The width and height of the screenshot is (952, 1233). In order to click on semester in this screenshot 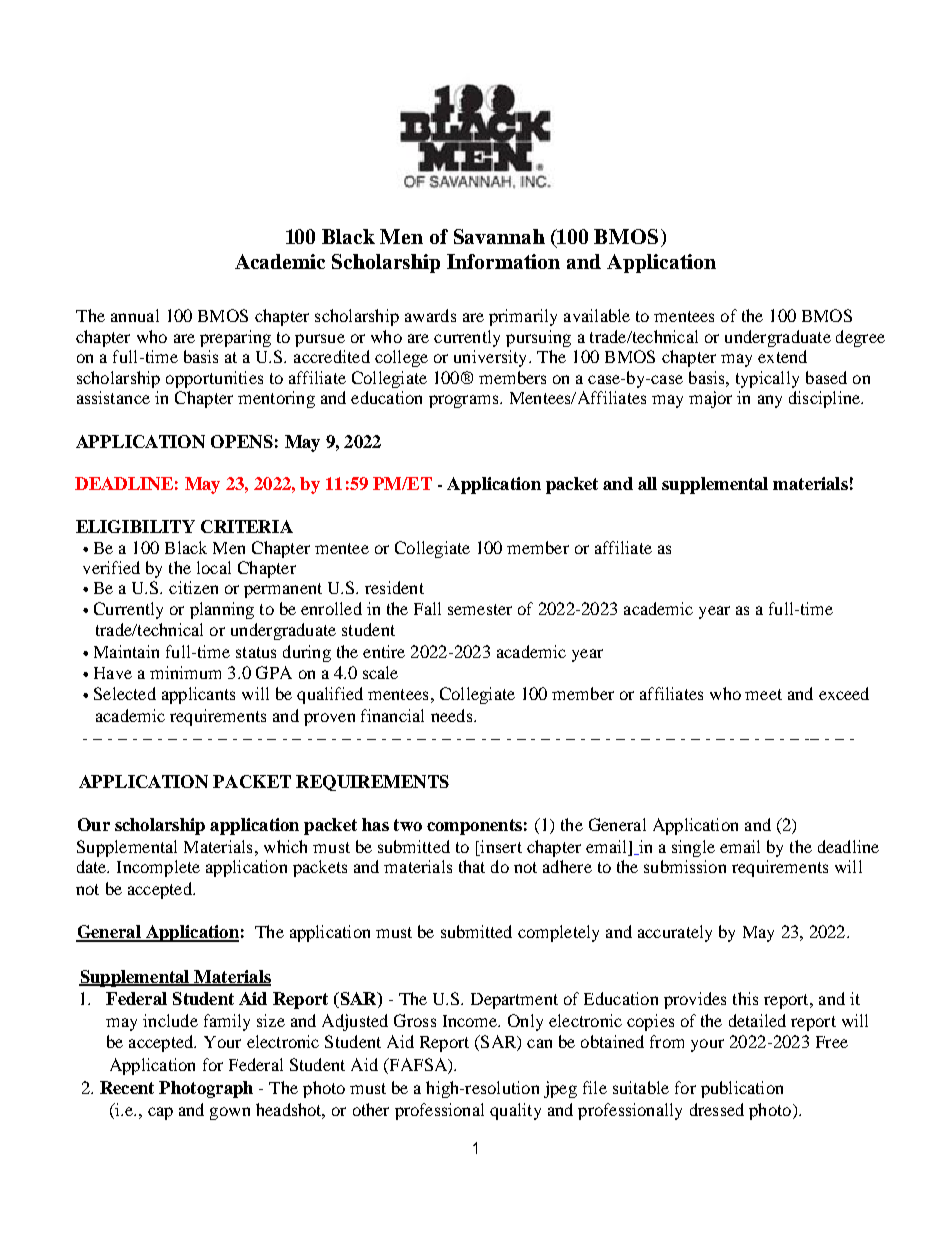, I will do `click(480, 609)`.
